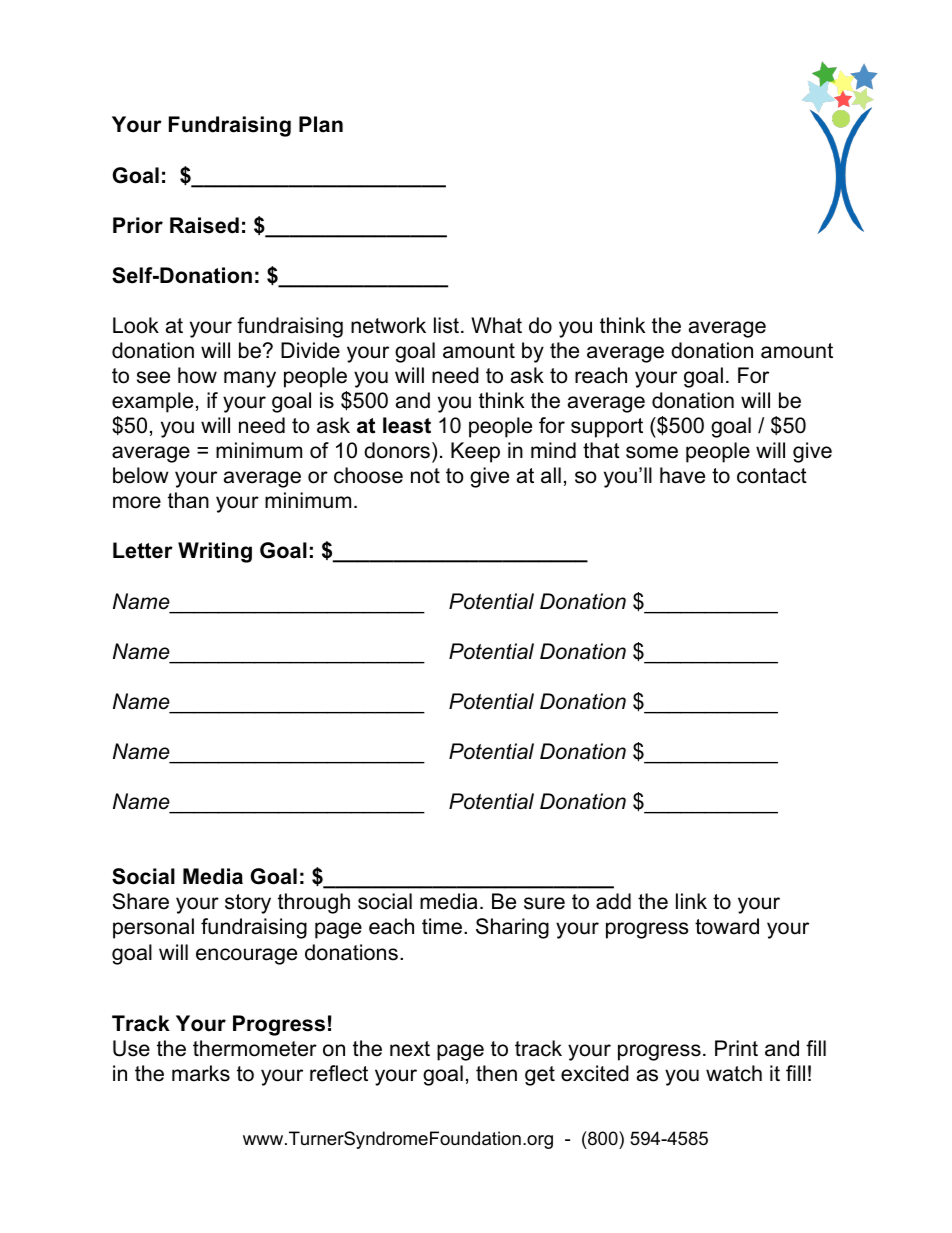 The image size is (952, 1233). What do you see at coordinates (410, 1049) in the document?
I see `next` at bounding box center [410, 1049].
